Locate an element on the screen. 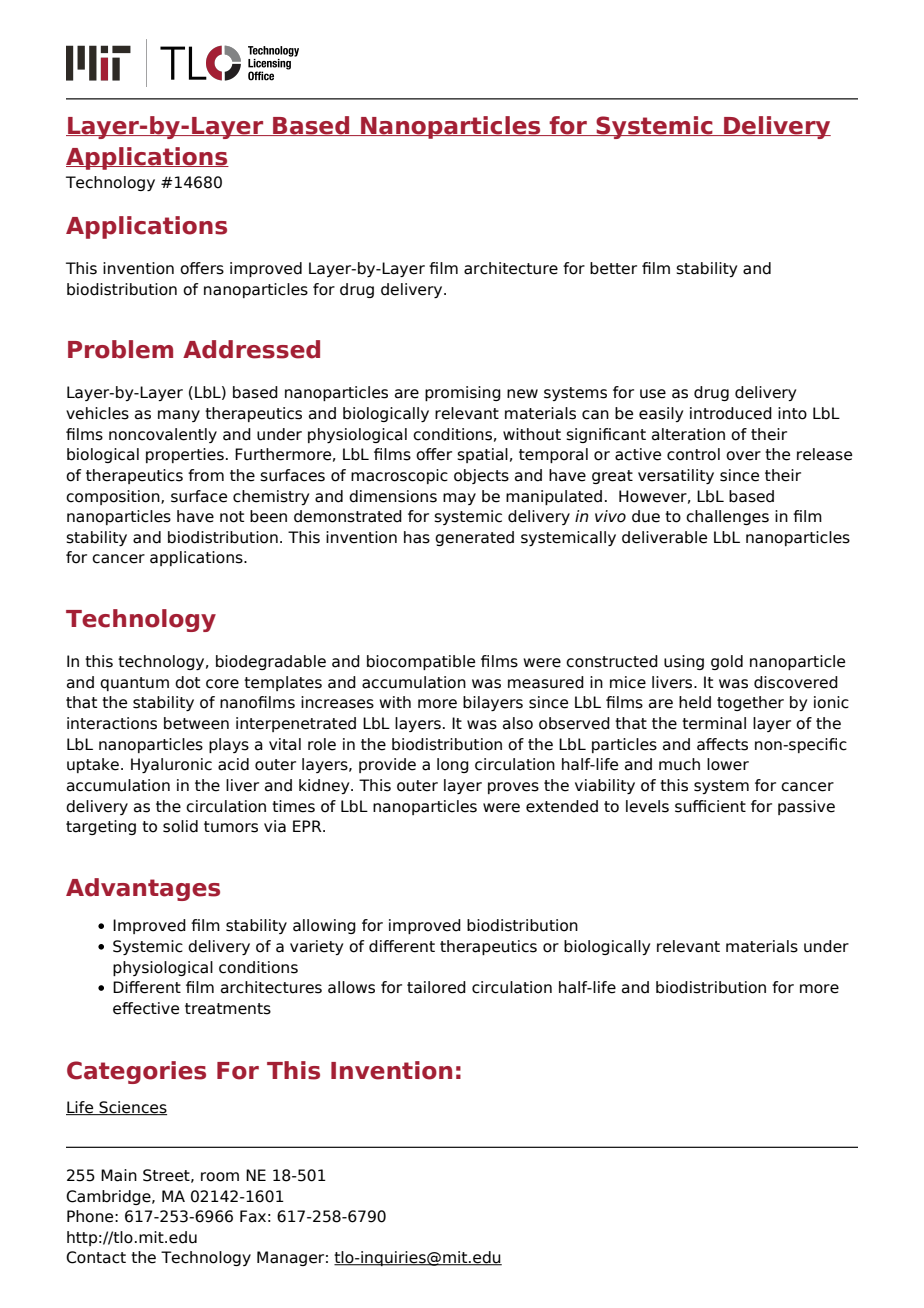  Categories is located at coordinates (136, 1072).
